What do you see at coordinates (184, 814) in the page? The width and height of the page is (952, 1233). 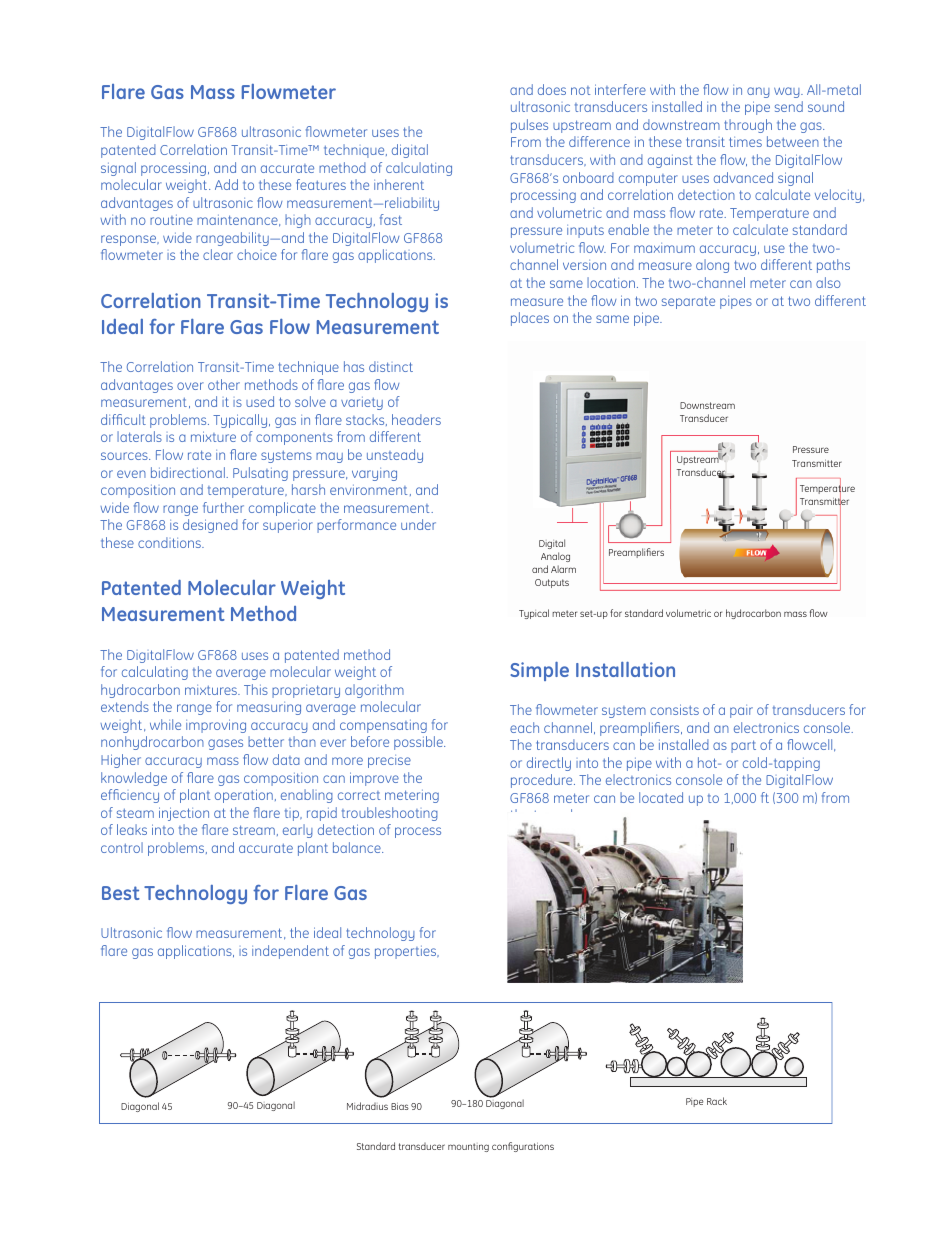 I see `injection` at bounding box center [184, 814].
